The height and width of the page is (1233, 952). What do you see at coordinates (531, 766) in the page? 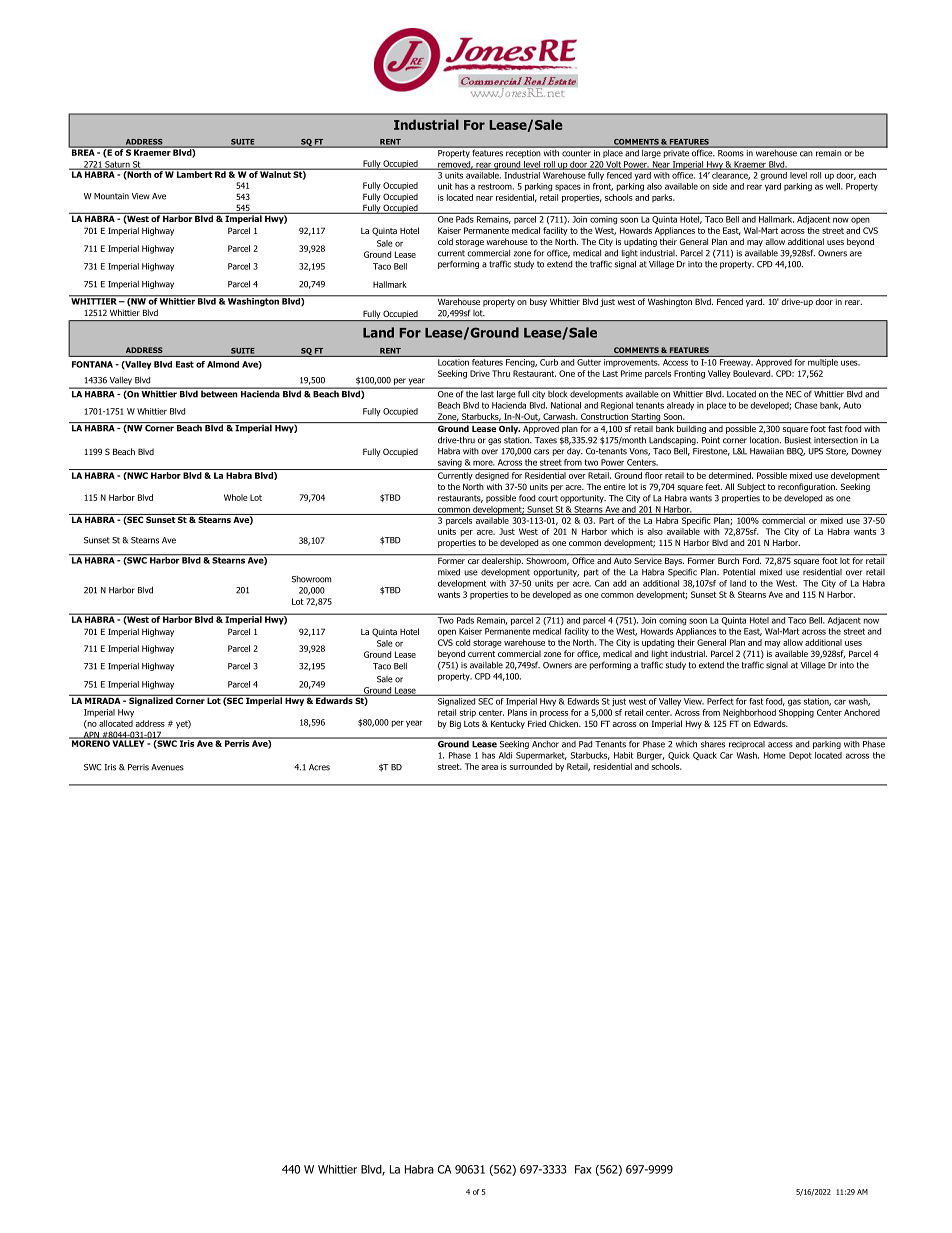
I see `surrounded` at bounding box center [531, 766].
